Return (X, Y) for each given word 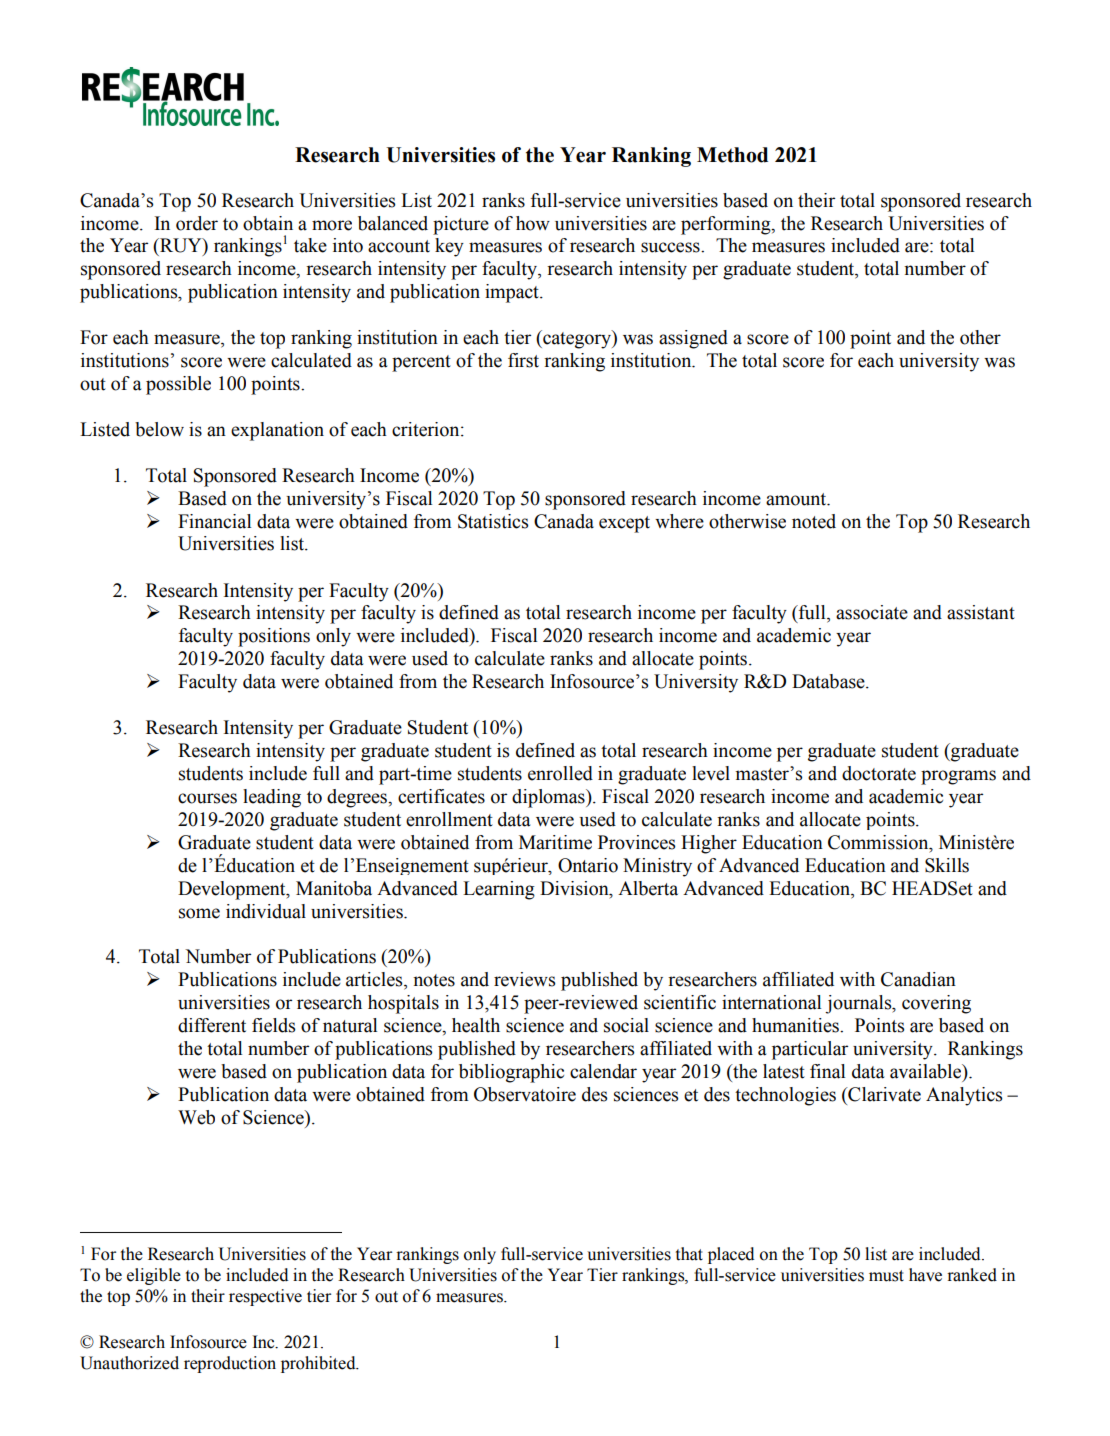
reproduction (230, 1364)
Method (732, 155)
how (533, 223)
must (886, 1276)
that (689, 1254)
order (197, 223)
